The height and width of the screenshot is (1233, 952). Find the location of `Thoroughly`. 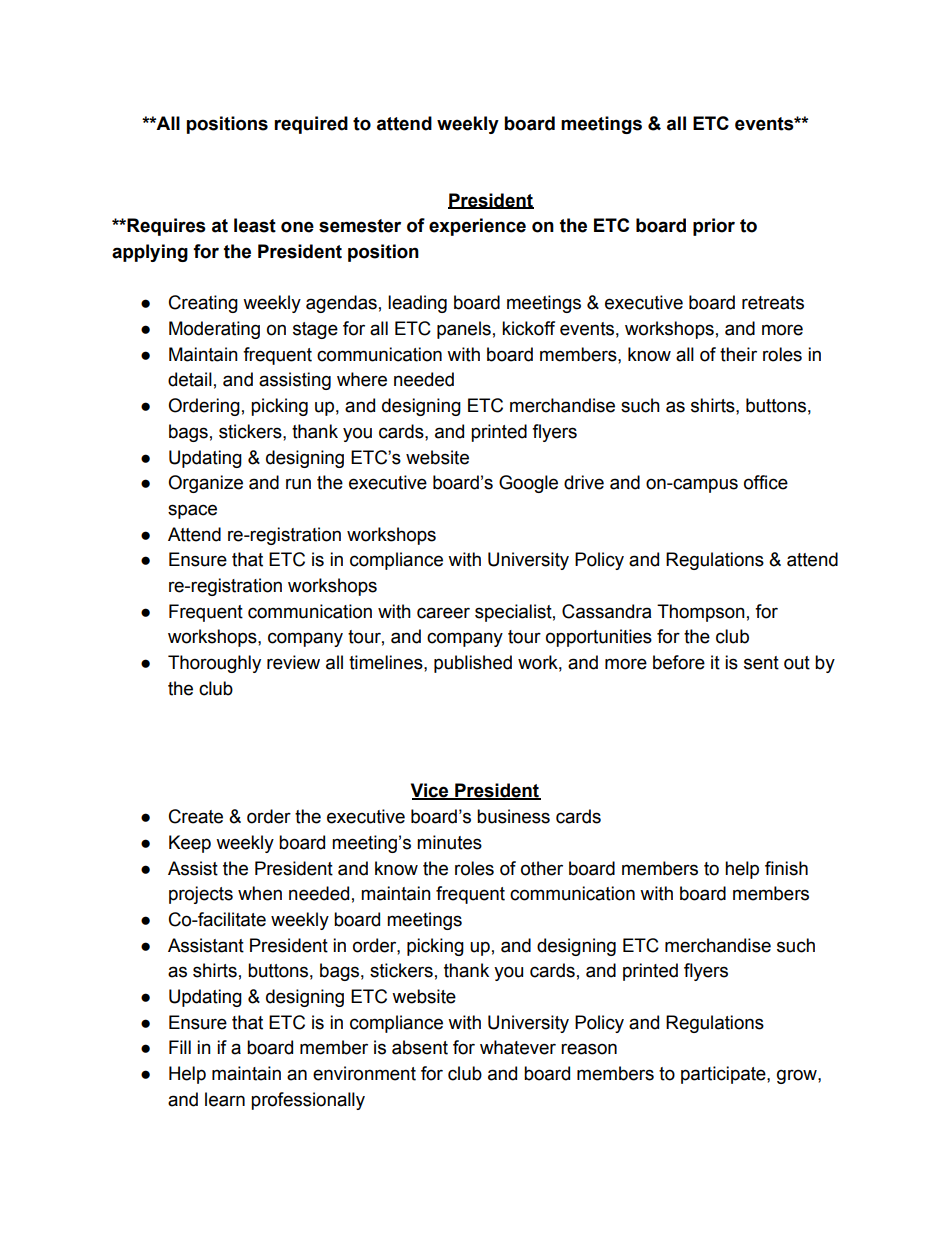

Thoroughly is located at coordinates (214, 664).
